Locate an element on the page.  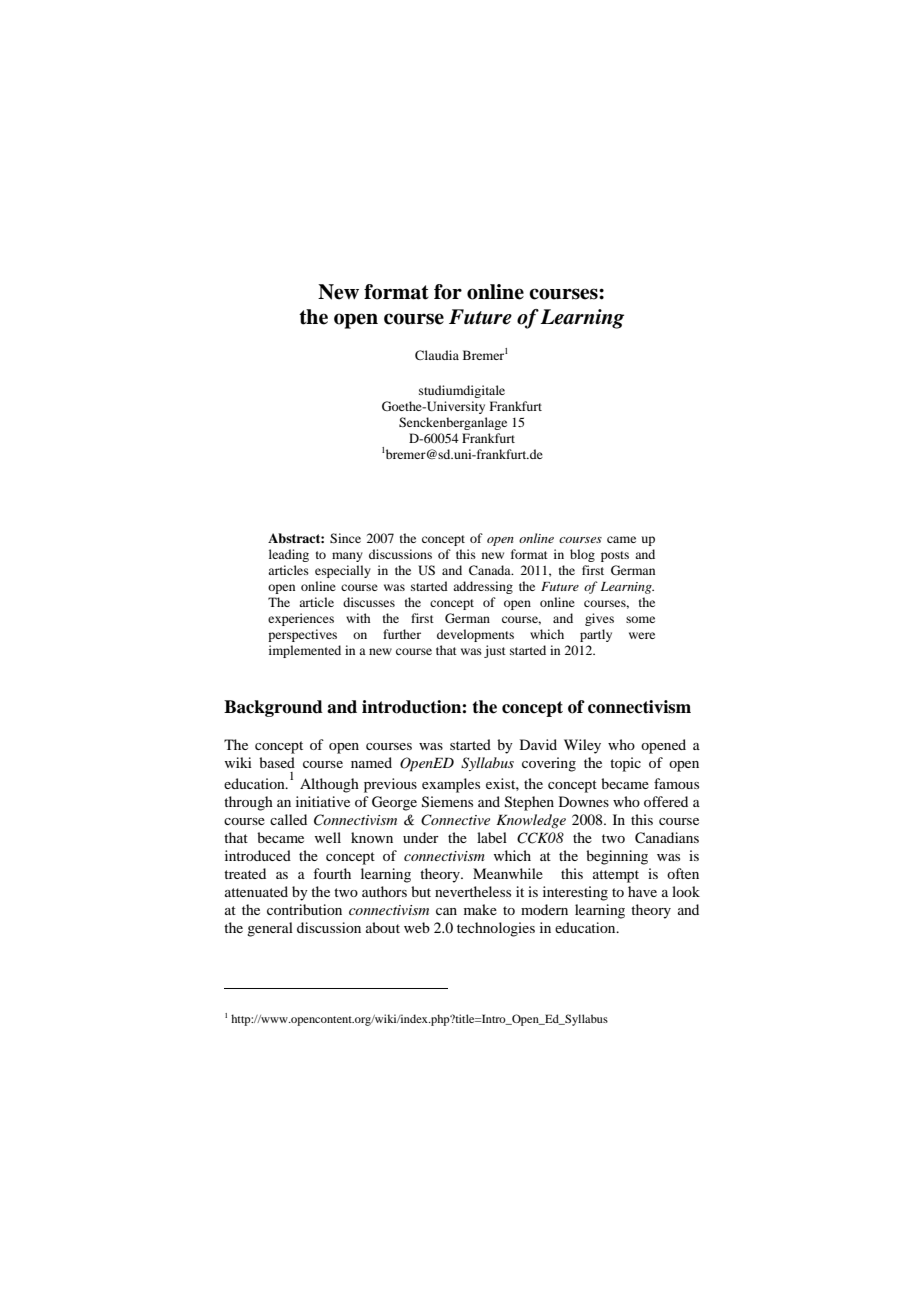
examples is located at coordinates (451, 785).
